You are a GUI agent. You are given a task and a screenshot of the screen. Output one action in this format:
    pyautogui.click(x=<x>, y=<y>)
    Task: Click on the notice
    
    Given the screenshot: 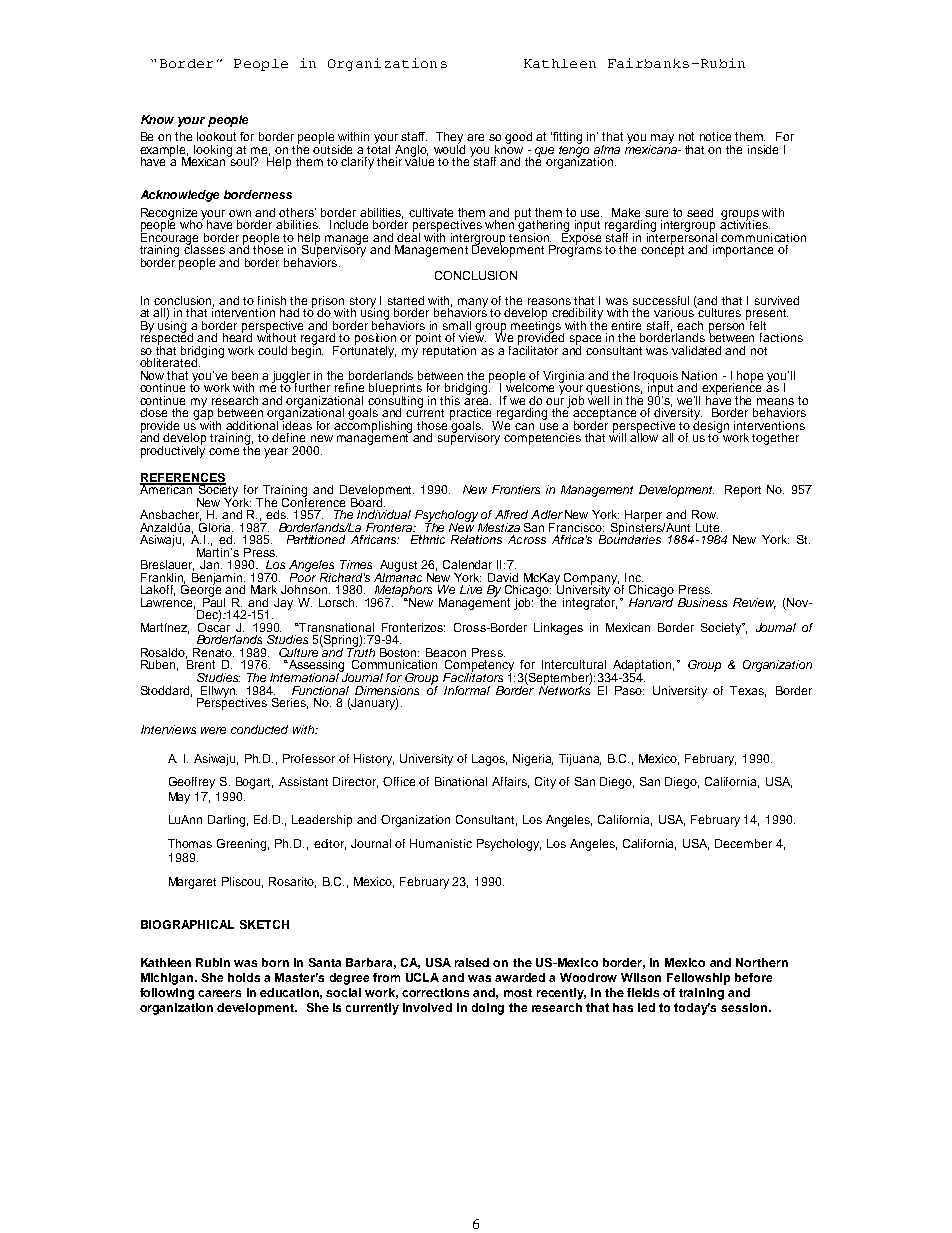 What is the action you would take?
    pyautogui.click(x=715, y=136)
